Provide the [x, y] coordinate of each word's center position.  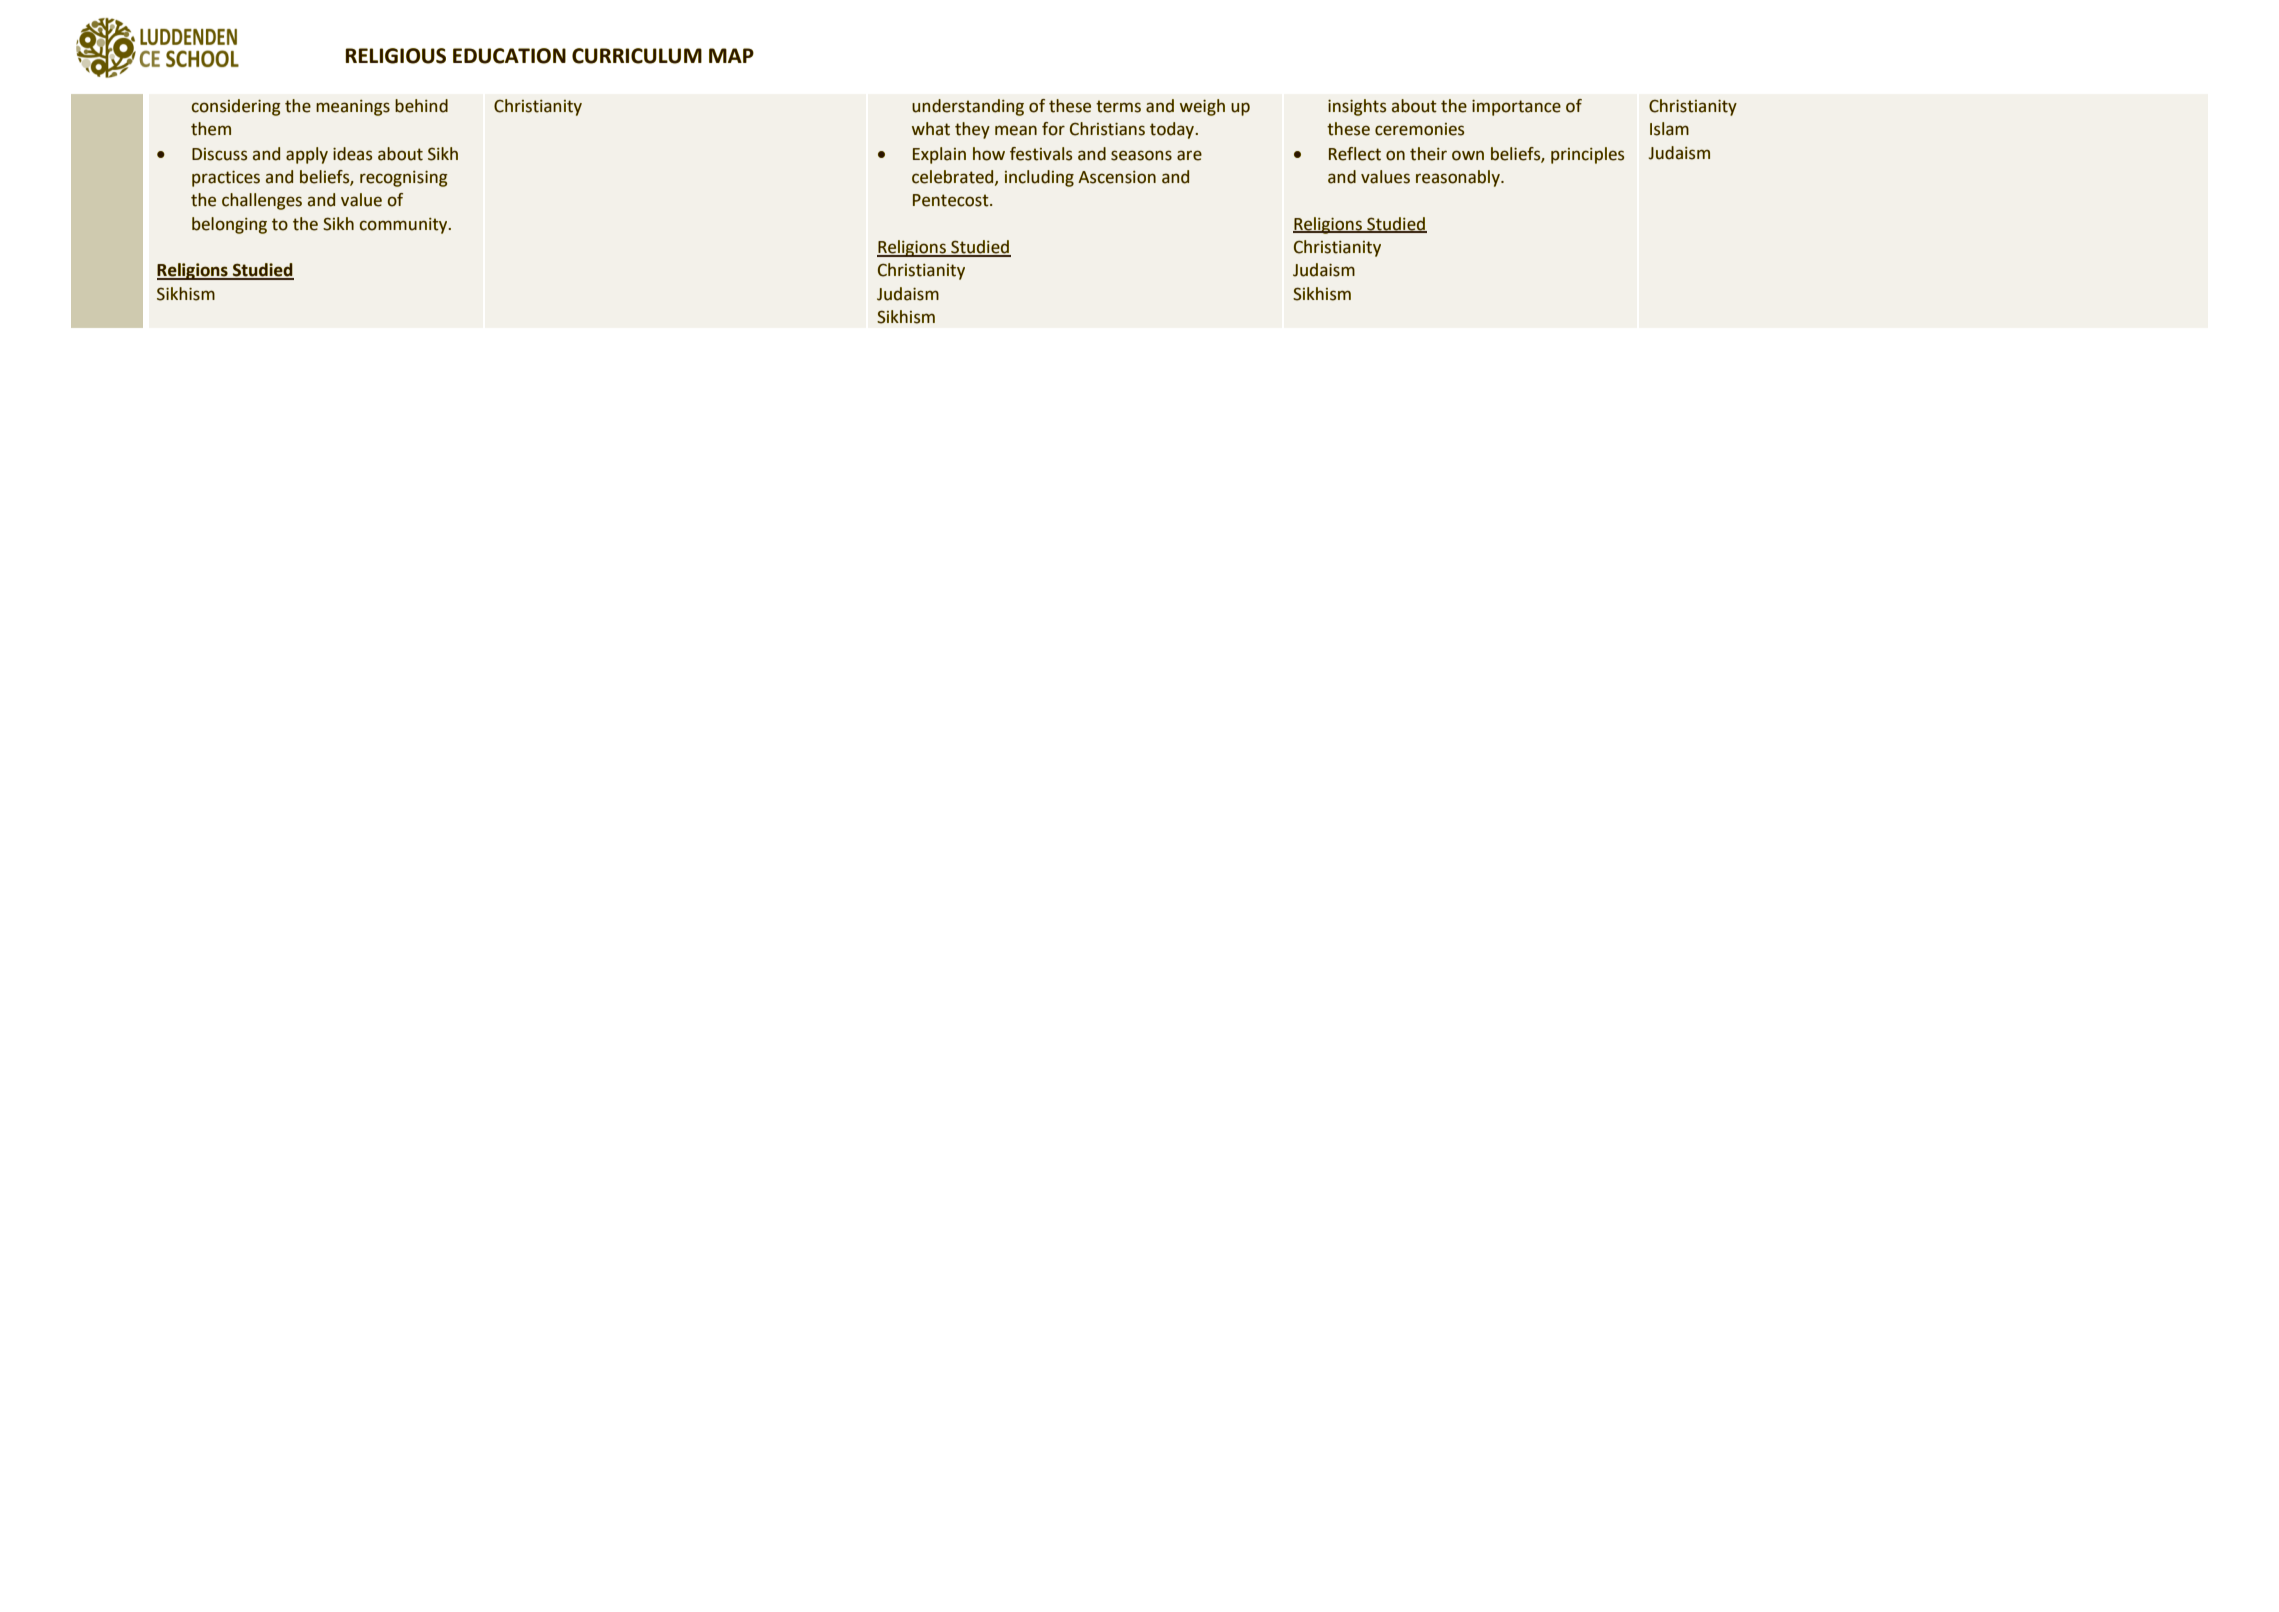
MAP [731, 55]
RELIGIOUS [396, 56]
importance [1516, 107]
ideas [352, 154]
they [972, 130]
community [405, 226]
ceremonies [1419, 129]
